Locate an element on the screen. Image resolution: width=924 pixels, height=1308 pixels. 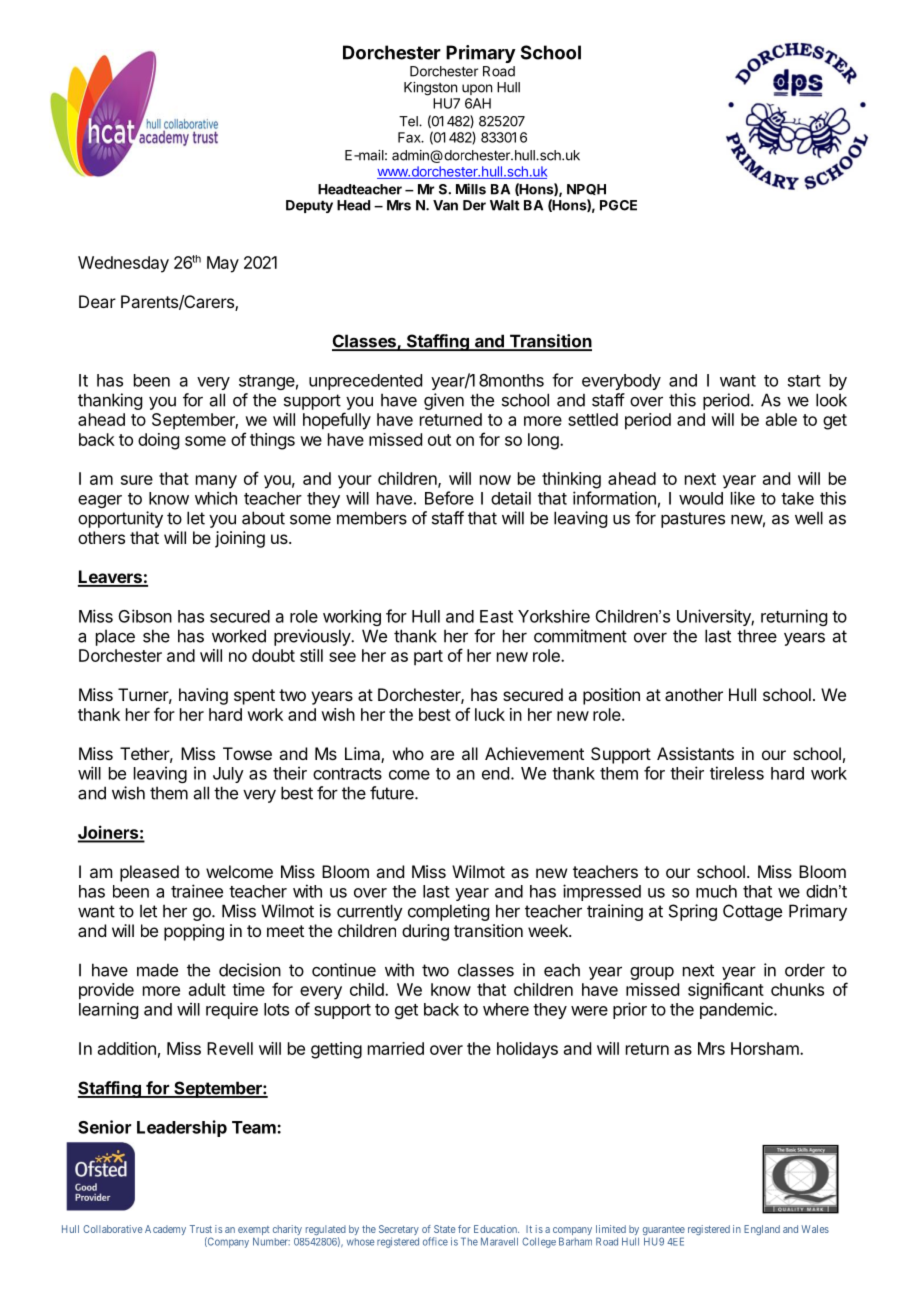
end is located at coordinates (495, 773).
